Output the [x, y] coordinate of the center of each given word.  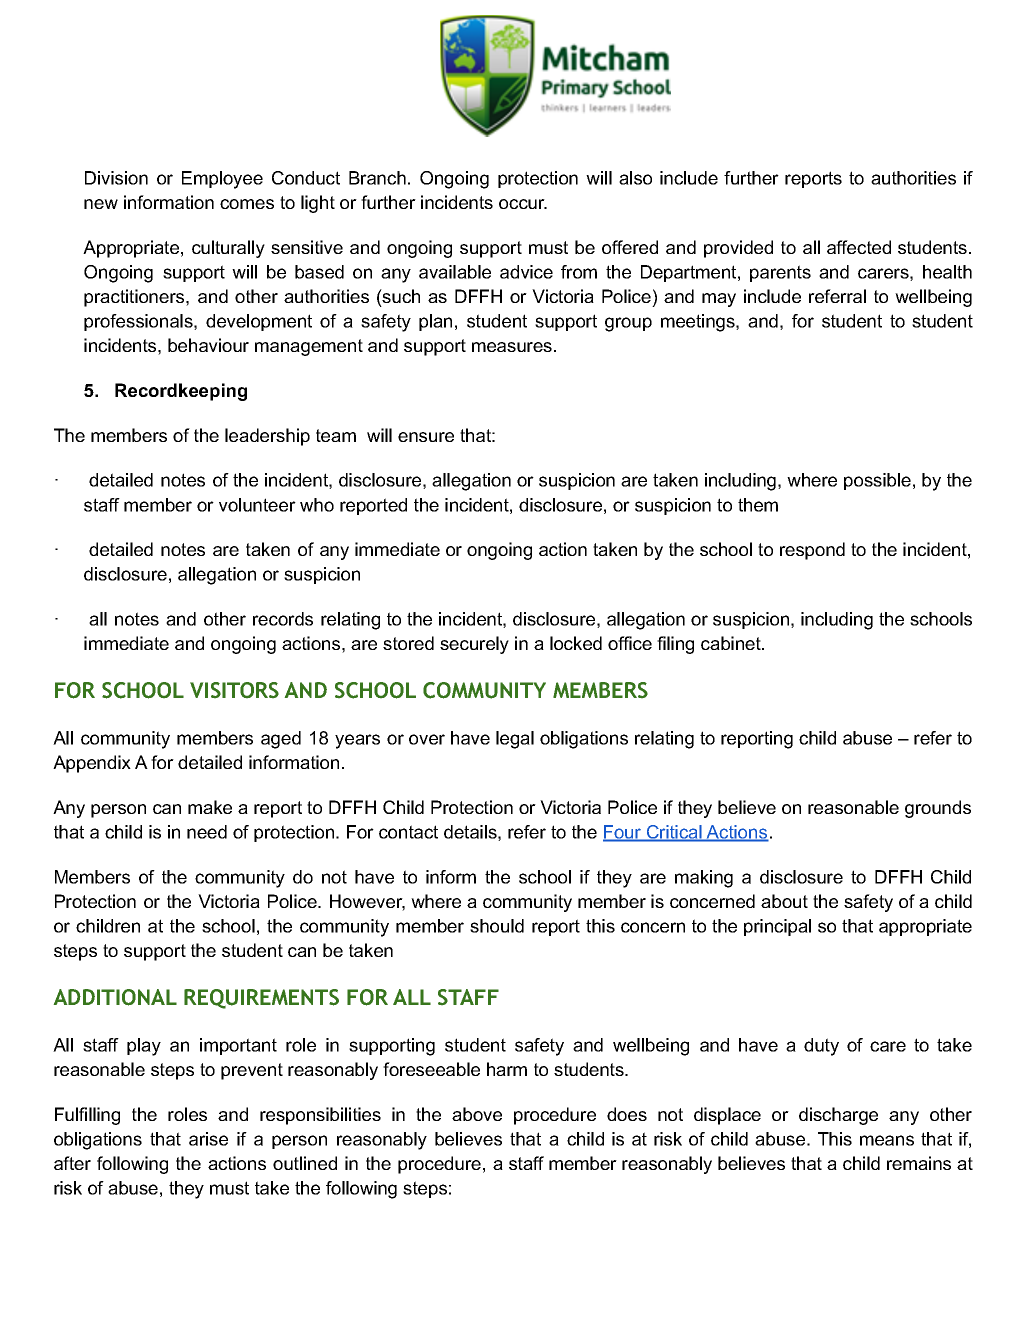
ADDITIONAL [115, 997]
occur [523, 204]
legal [515, 740]
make [210, 807]
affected [859, 247]
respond [812, 551]
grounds [938, 809]
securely [474, 645]
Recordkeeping [181, 392]
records [283, 619]
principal [777, 927]
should [497, 926]
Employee [222, 180]
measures [512, 347]
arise [208, 1139]
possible [877, 481]
